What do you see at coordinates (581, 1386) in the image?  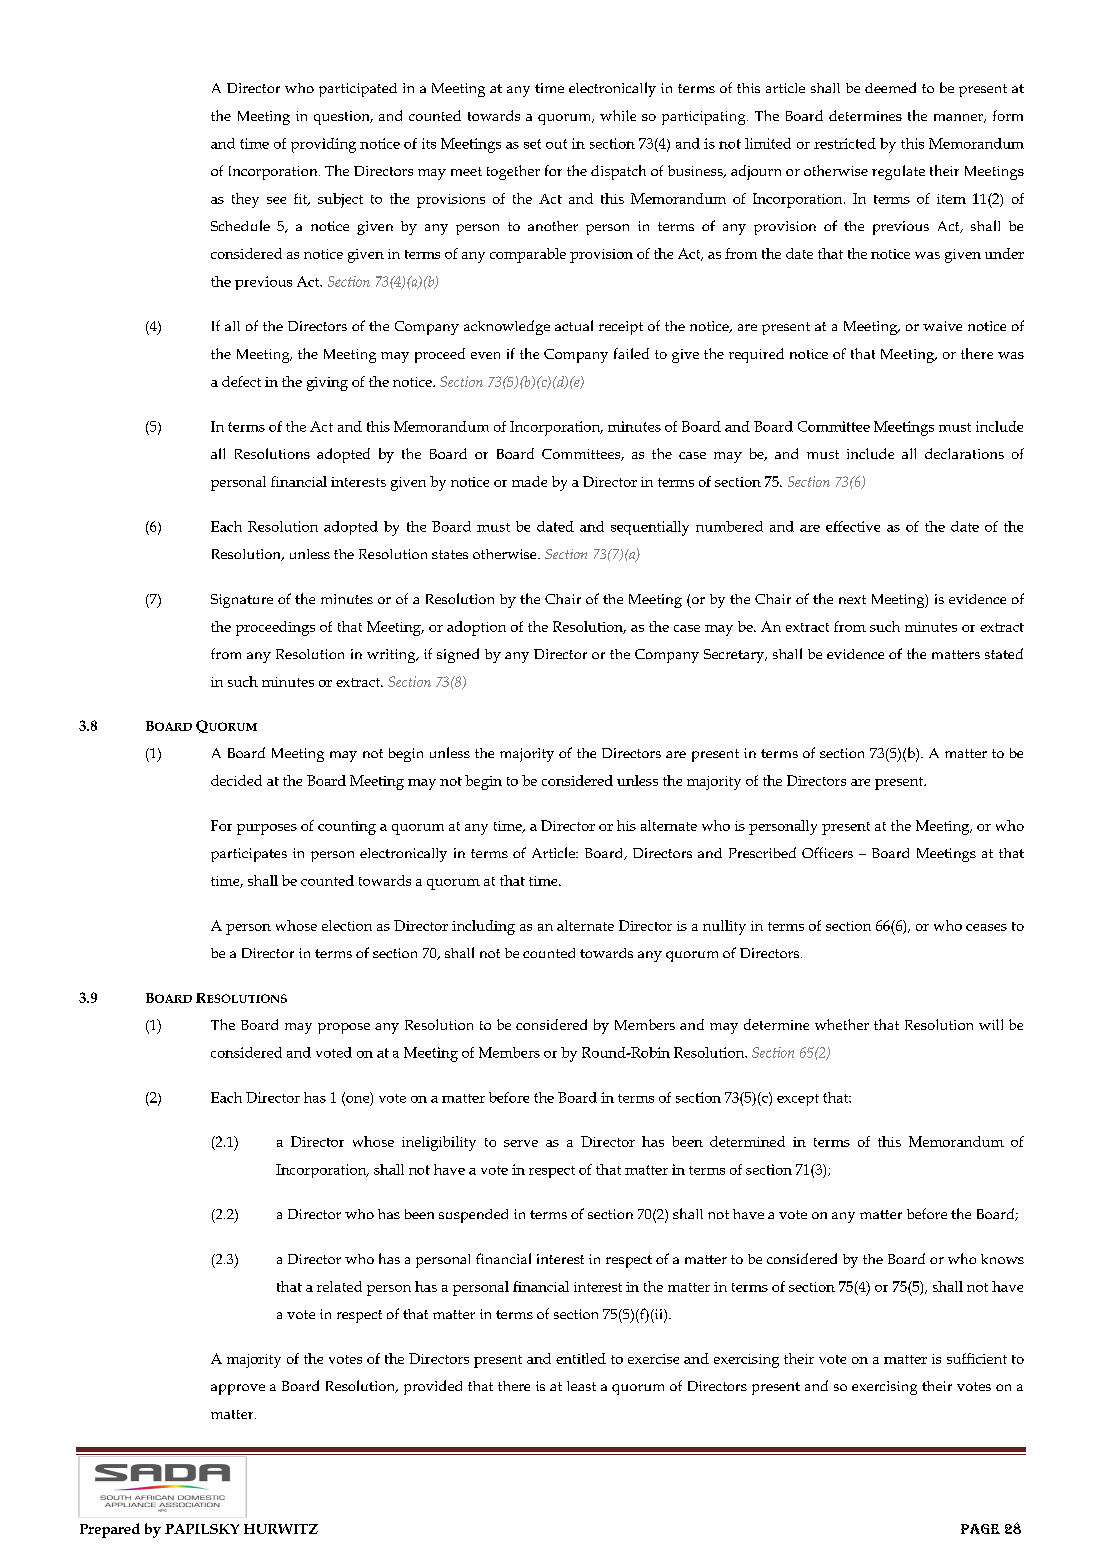 I see `least` at bounding box center [581, 1386].
